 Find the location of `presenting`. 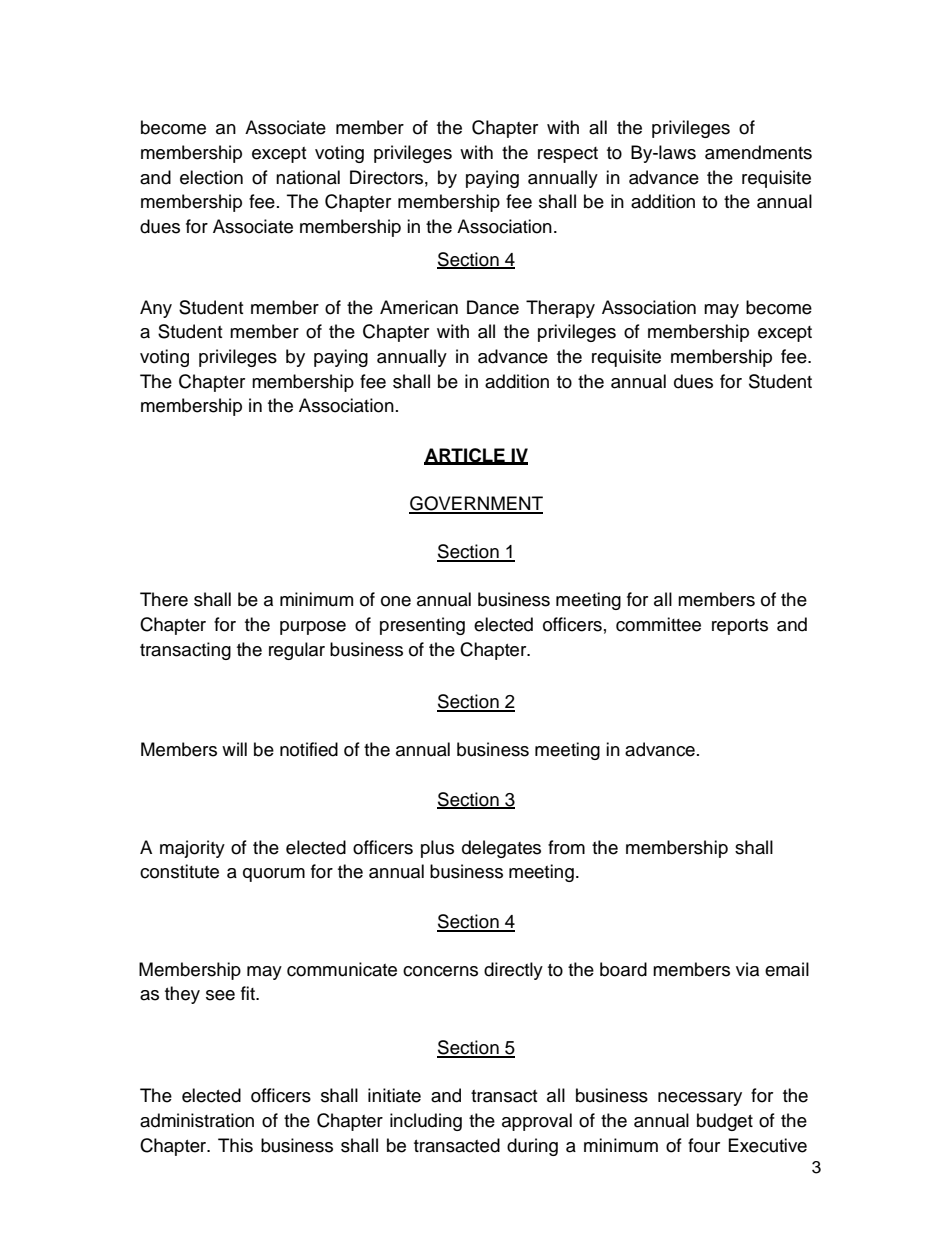

presenting is located at coordinates (422, 626).
